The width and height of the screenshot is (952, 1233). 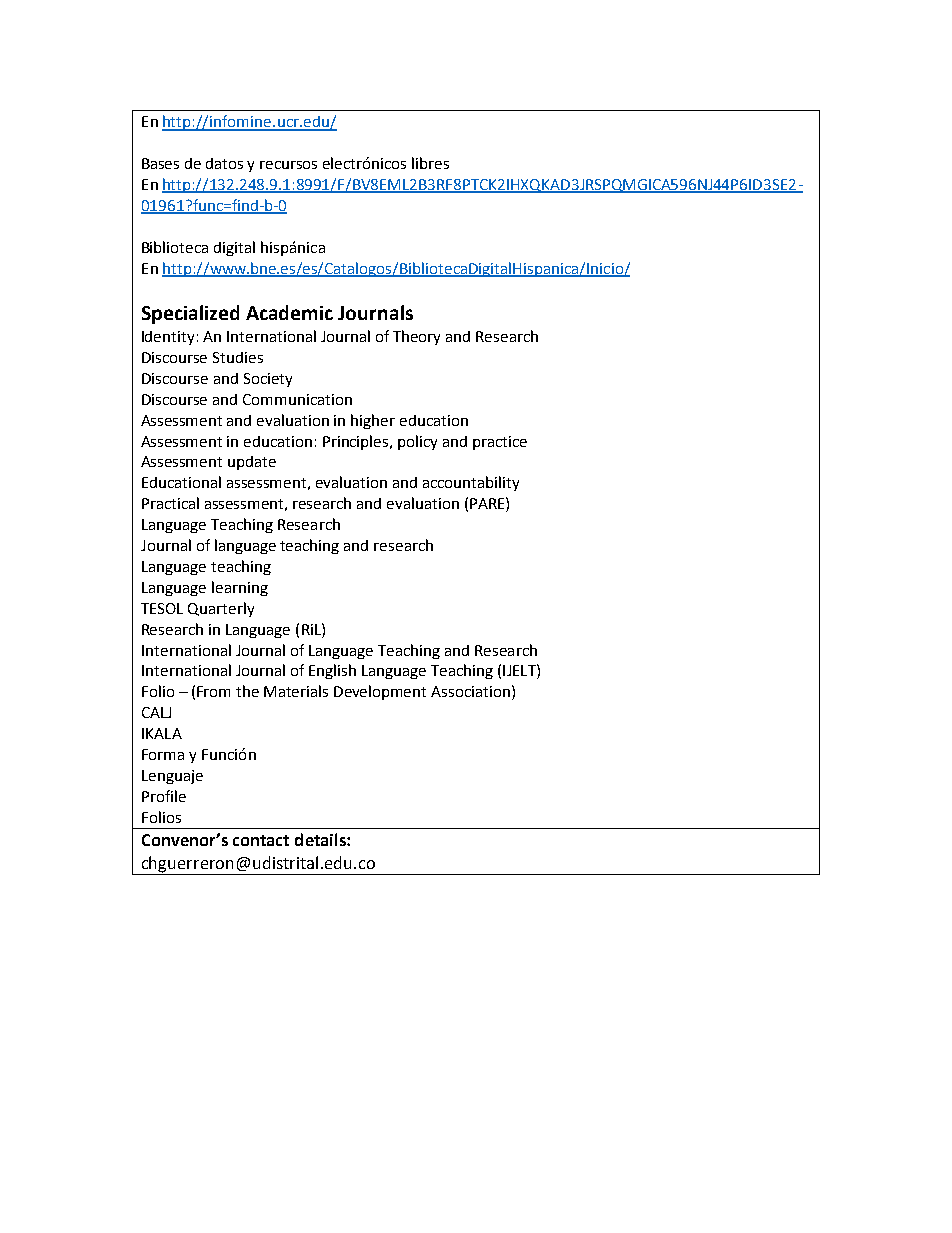 I want to click on practice, so click(x=500, y=443).
